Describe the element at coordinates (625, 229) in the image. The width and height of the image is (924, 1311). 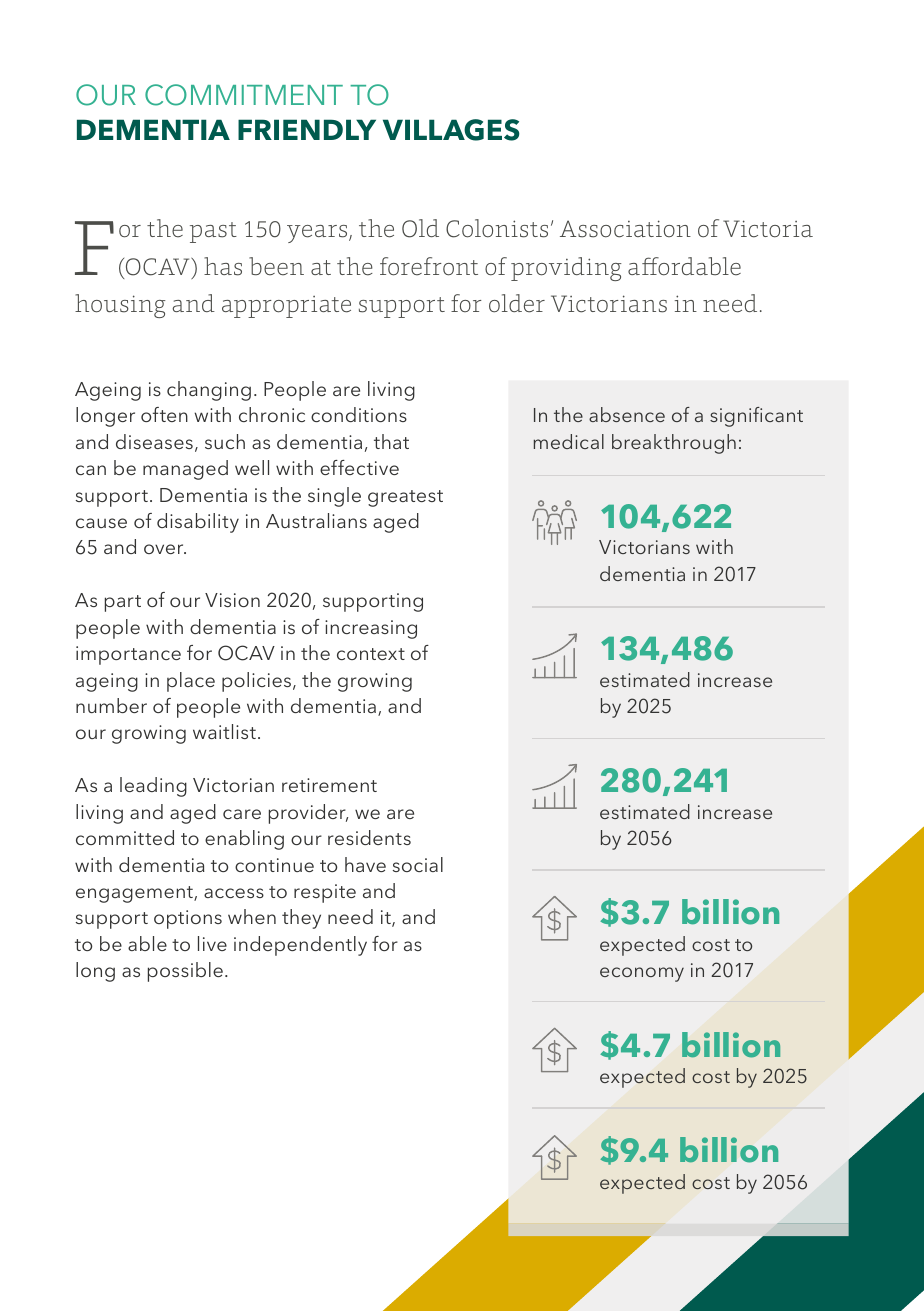
I see `Association` at that location.
